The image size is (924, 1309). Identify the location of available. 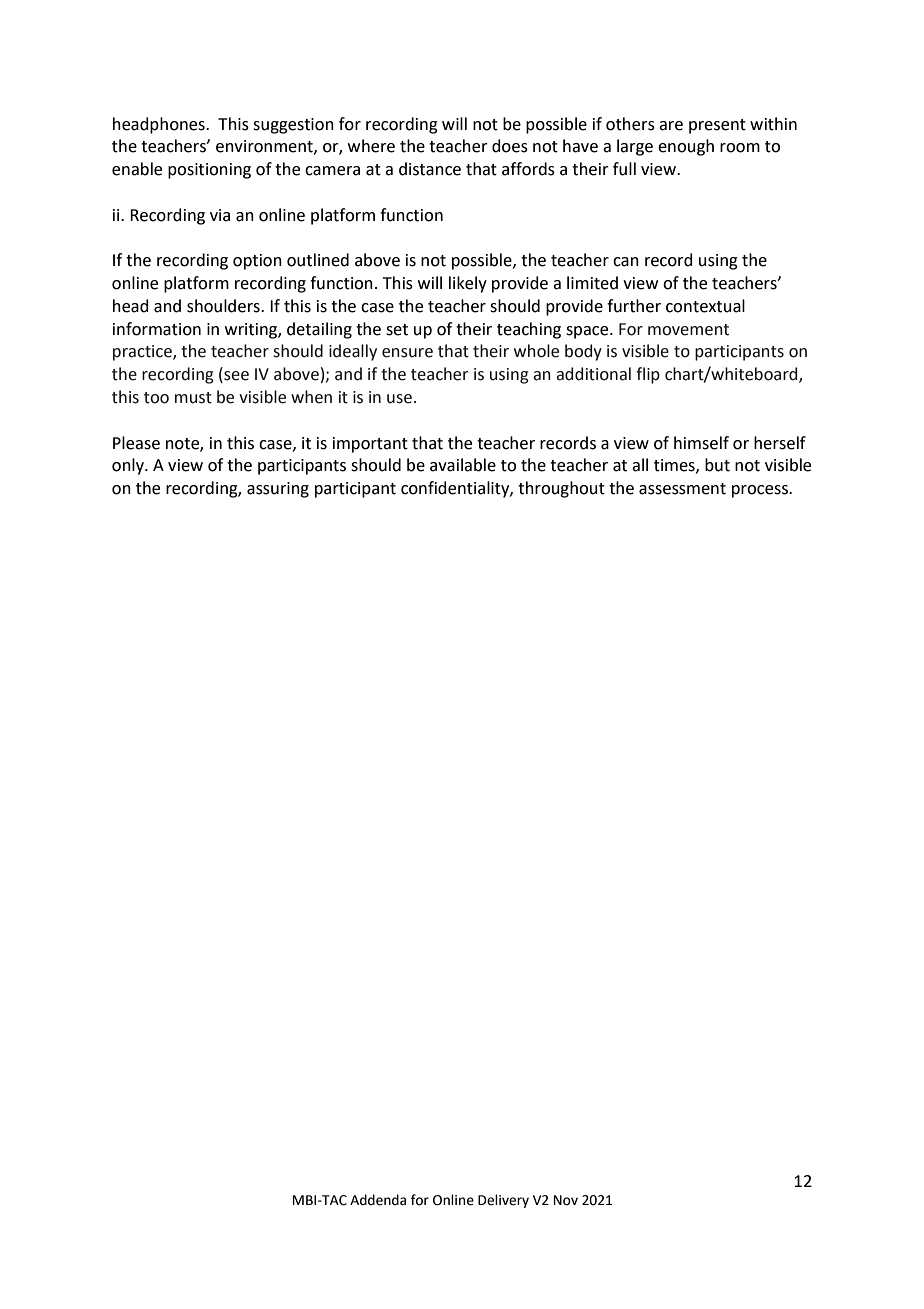
(463, 465).
